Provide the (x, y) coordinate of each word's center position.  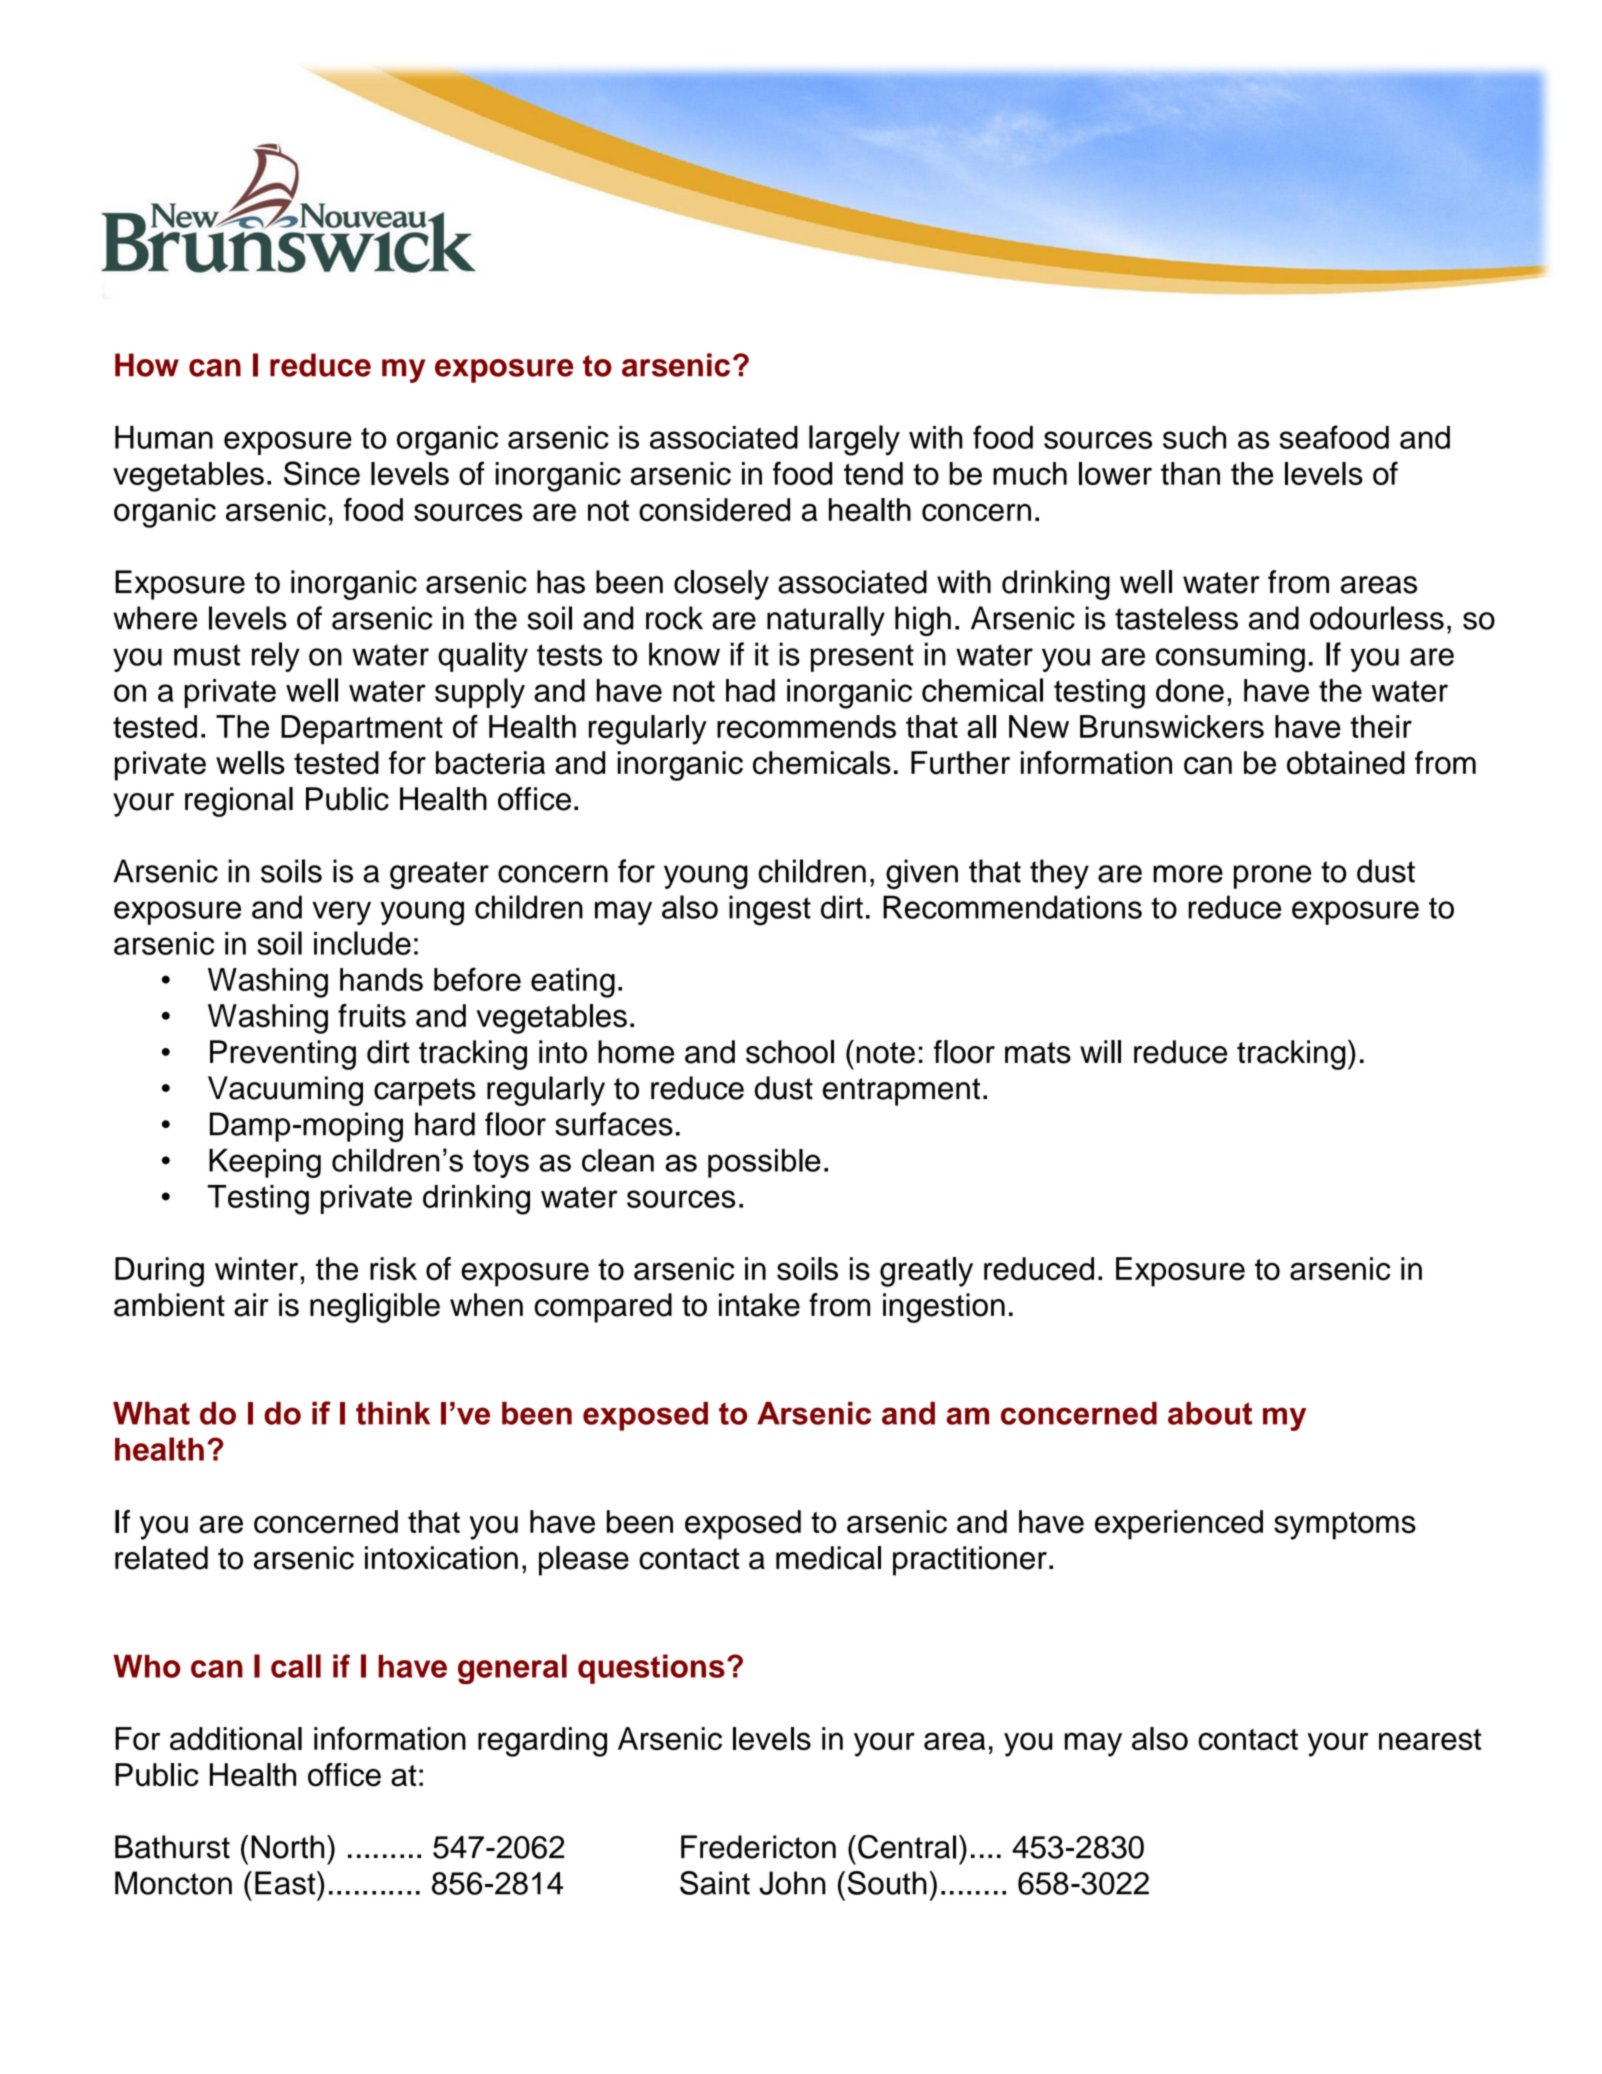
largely (854, 440)
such (1194, 437)
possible (764, 1163)
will (1100, 1051)
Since (322, 473)
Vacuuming (285, 1091)
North (287, 1847)
